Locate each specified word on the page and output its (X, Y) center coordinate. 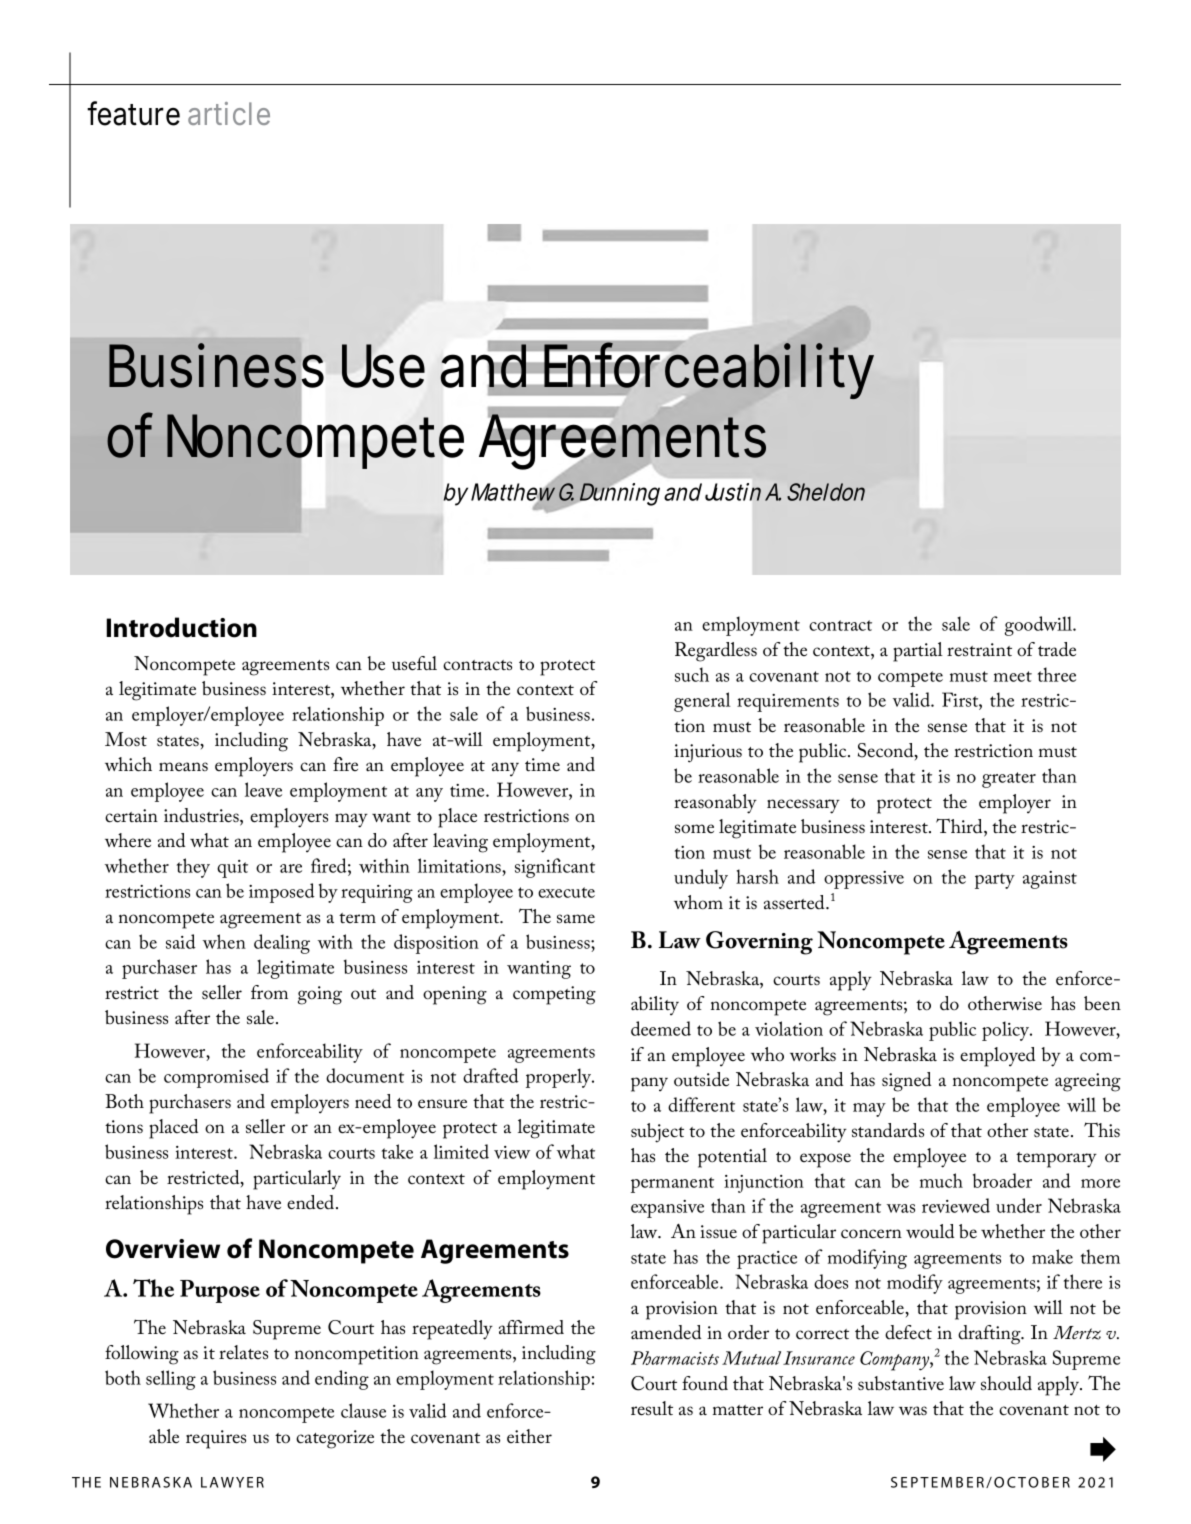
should (1006, 1383)
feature (133, 113)
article (229, 113)
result (652, 1408)
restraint (979, 650)
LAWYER (232, 1482)
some (694, 829)
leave (263, 789)
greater (1009, 780)
